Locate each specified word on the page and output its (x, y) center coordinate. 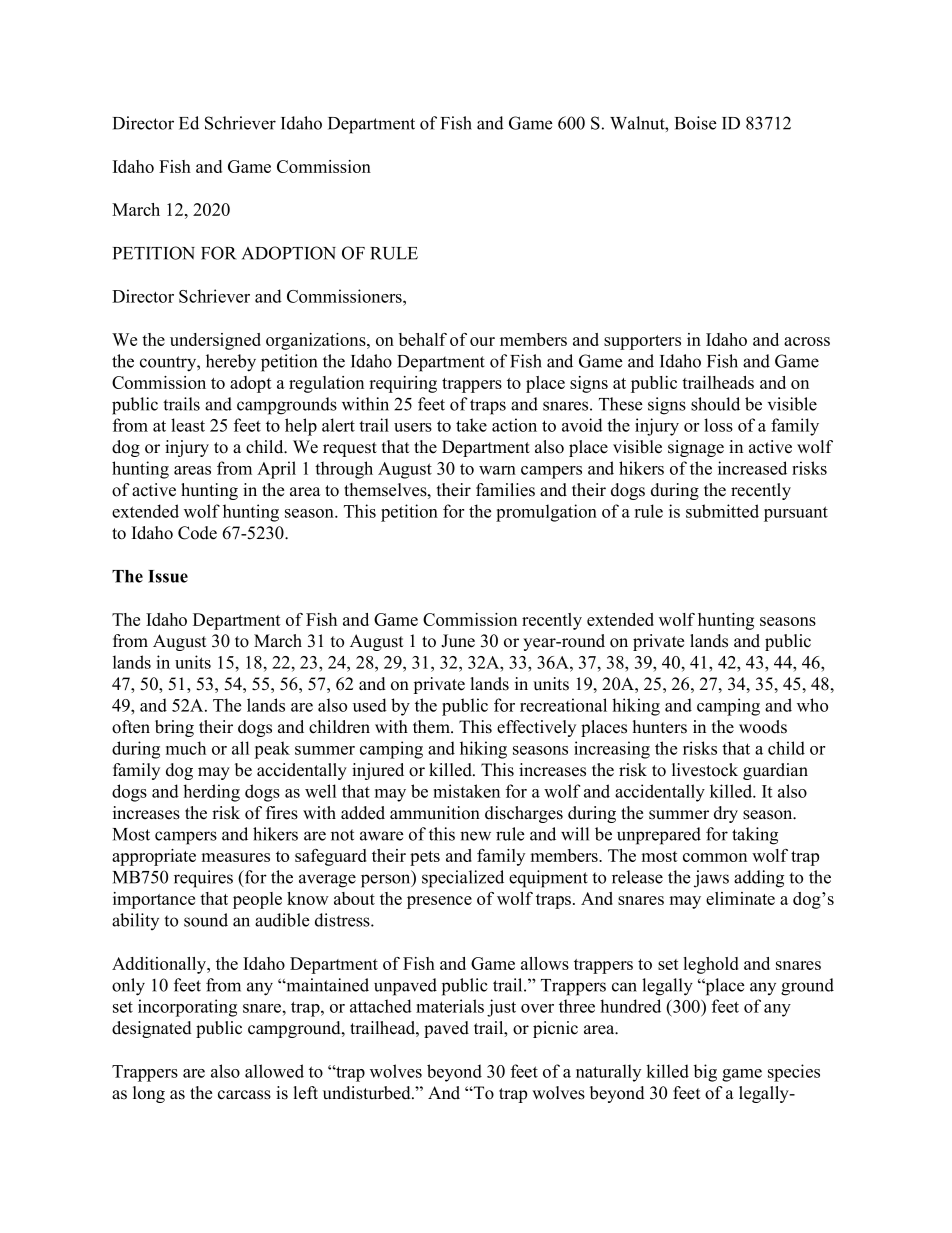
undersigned (215, 341)
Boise (696, 123)
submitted (722, 511)
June (458, 641)
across (807, 341)
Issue (168, 576)
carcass (244, 1095)
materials (450, 1006)
